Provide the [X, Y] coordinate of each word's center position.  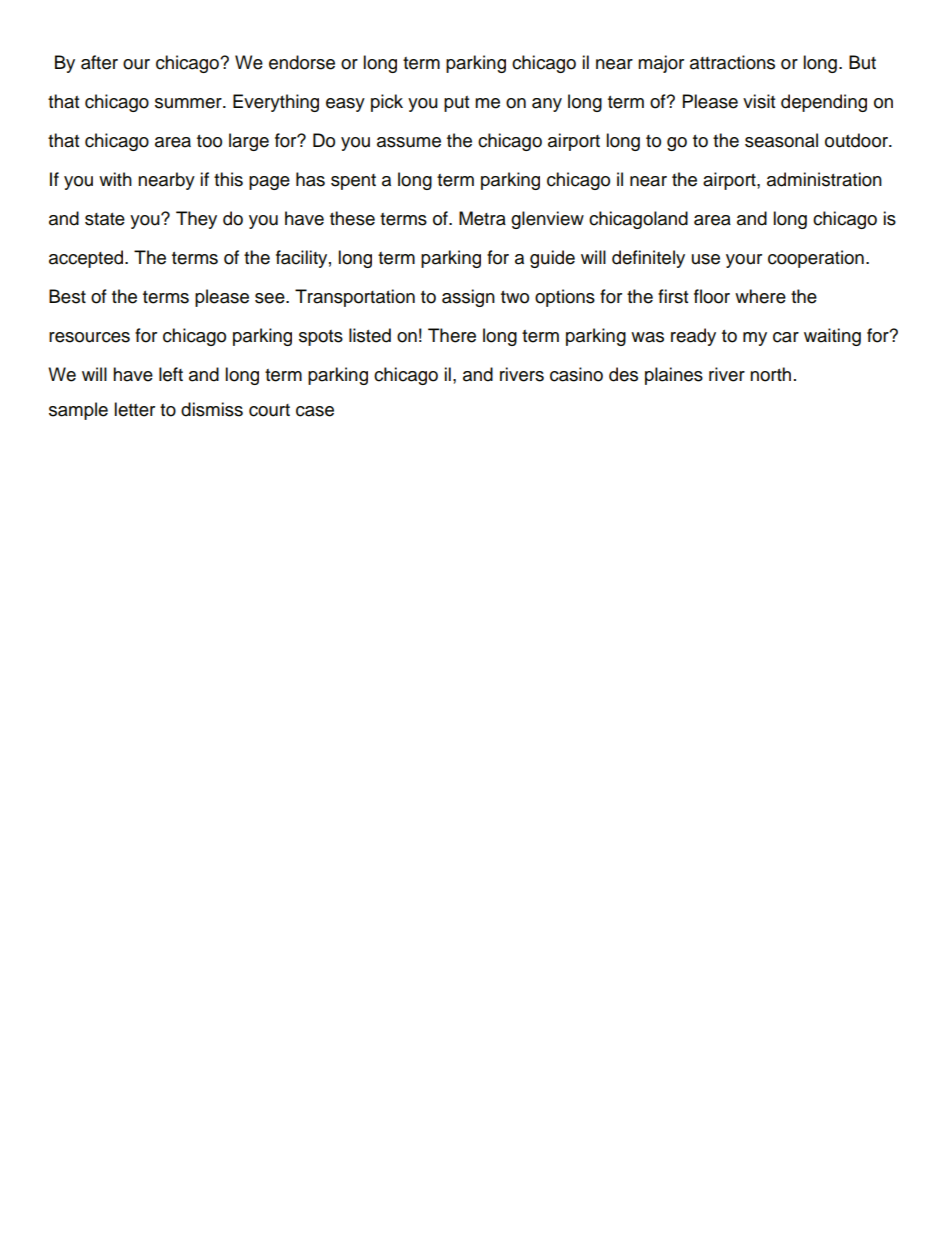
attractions [732, 62]
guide [552, 259]
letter [134, 409]
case [315, 411]
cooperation [816, 259]
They [196, 220]
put [456, 104]
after [99, 62]
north [770, 374]
